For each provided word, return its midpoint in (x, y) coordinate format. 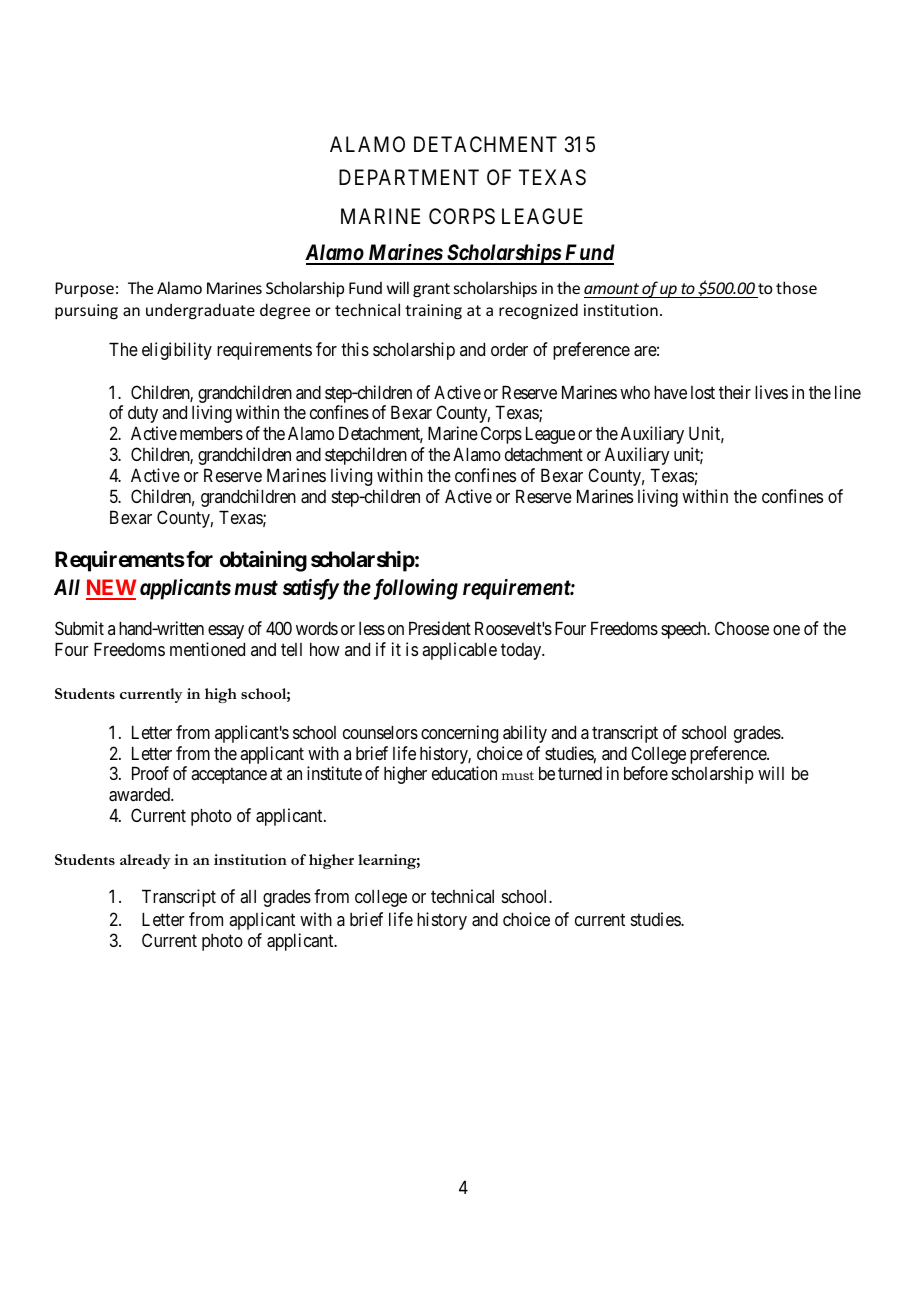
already (145, 861)
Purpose (84, 290)
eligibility (177, 351)
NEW (111, 589)
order (509, 349)
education (464, 773)
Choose (742, 628)
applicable (459, 651)
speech (685, 630)
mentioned (207, 649)
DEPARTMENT (409, 177)
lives (771, 392)
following (414, 589)
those (796, 287)
